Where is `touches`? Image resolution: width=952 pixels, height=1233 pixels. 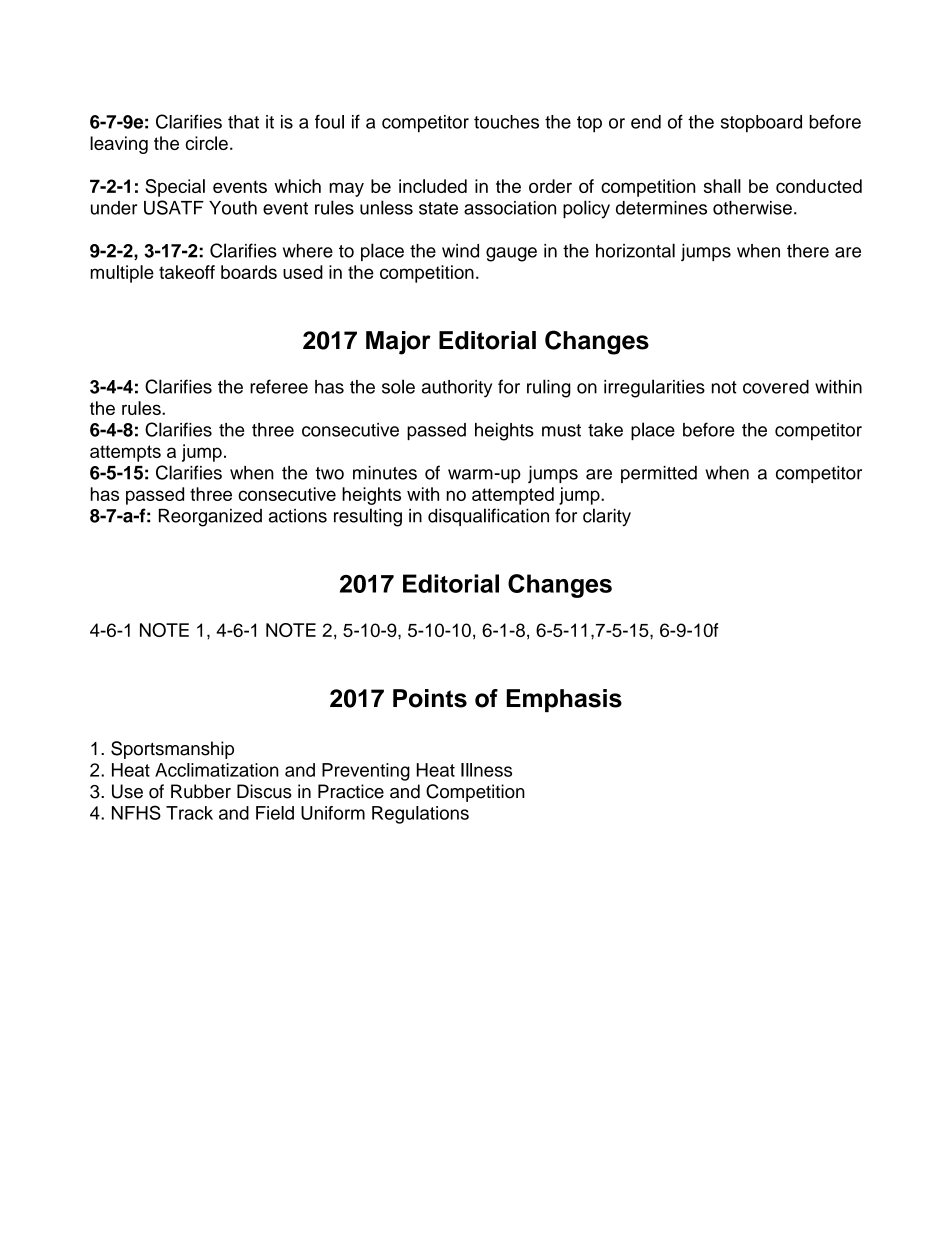 touches is located at coordinates (506, 122).
